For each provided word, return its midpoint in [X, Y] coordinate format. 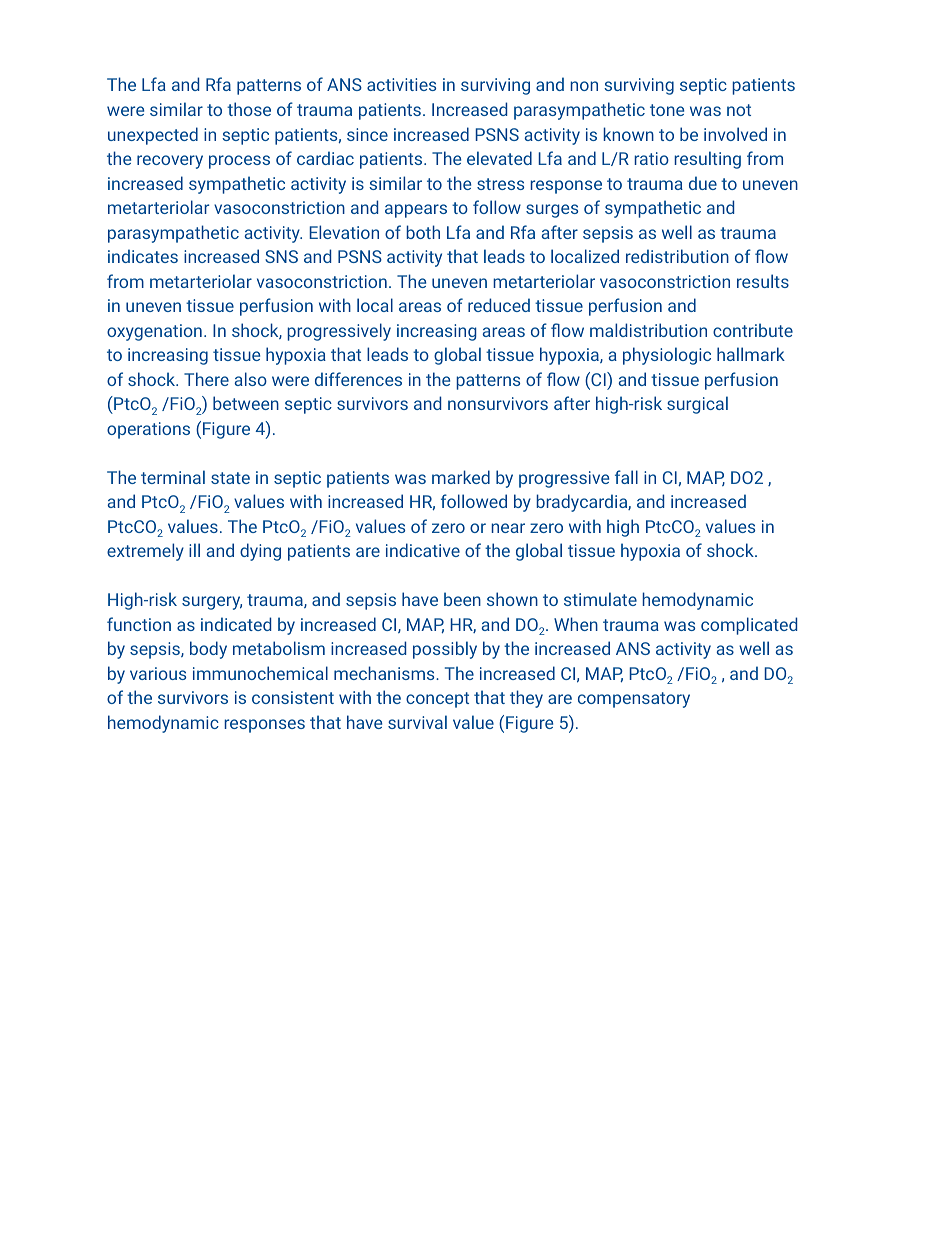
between [246, 403]
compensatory [634, 700]
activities [401, 84]
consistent [293, 697]
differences [358, 379]
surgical [697, 405]
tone [667, 110]
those [249, 109]
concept [437, 700]
